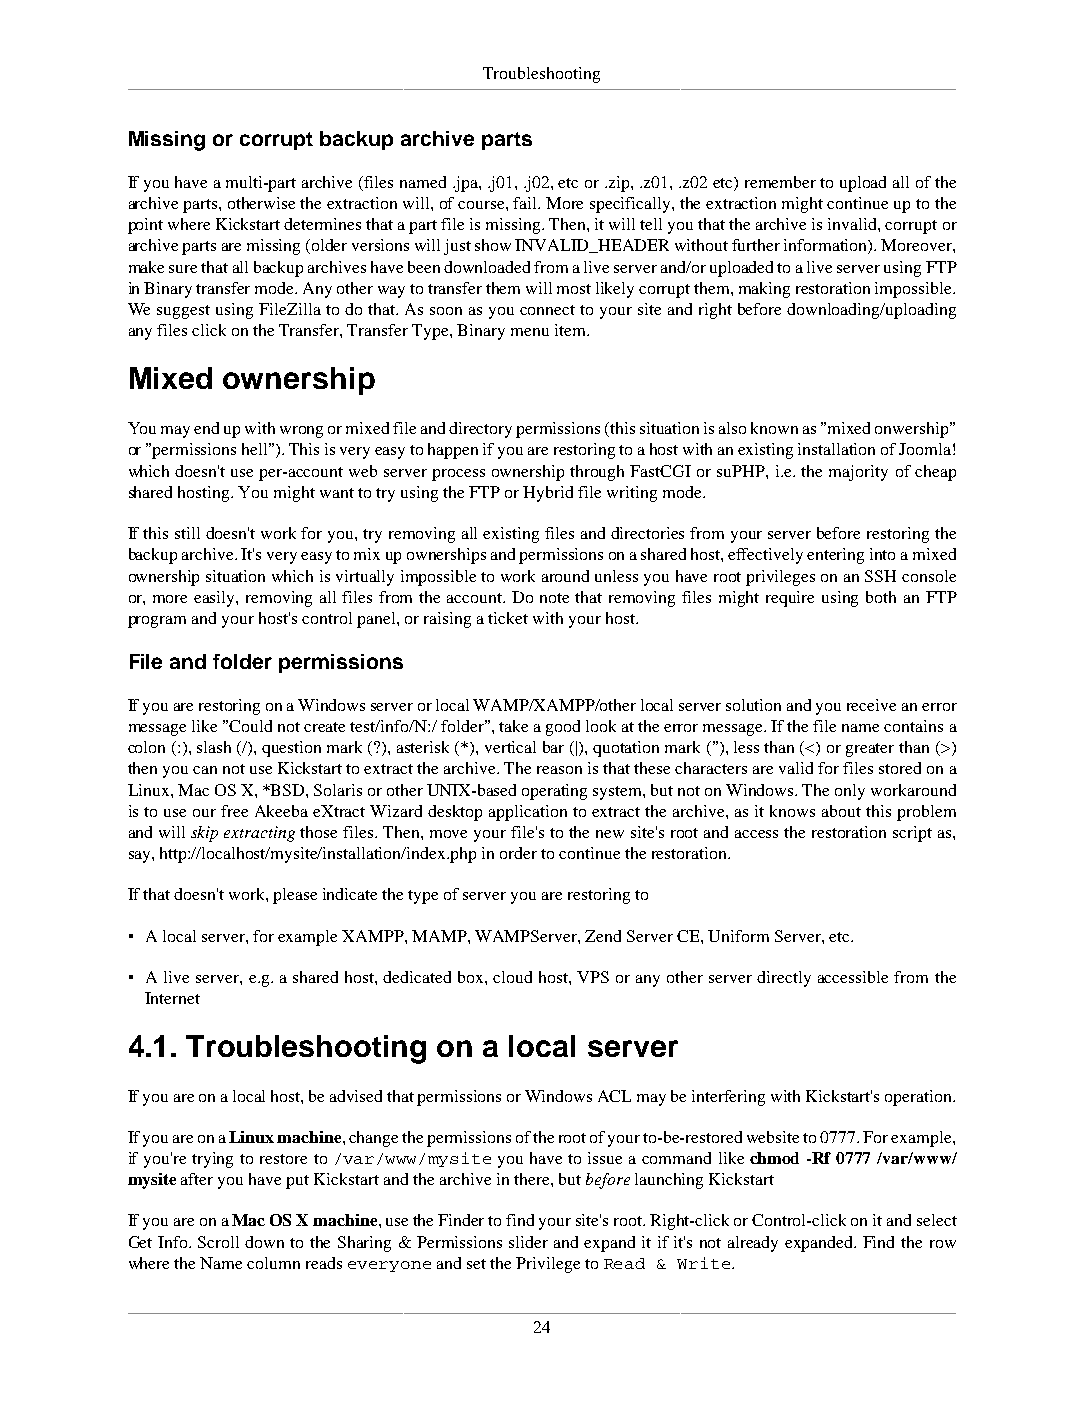 The image size is (1084, 1403). I want to click on entering, so click(835, 556).
